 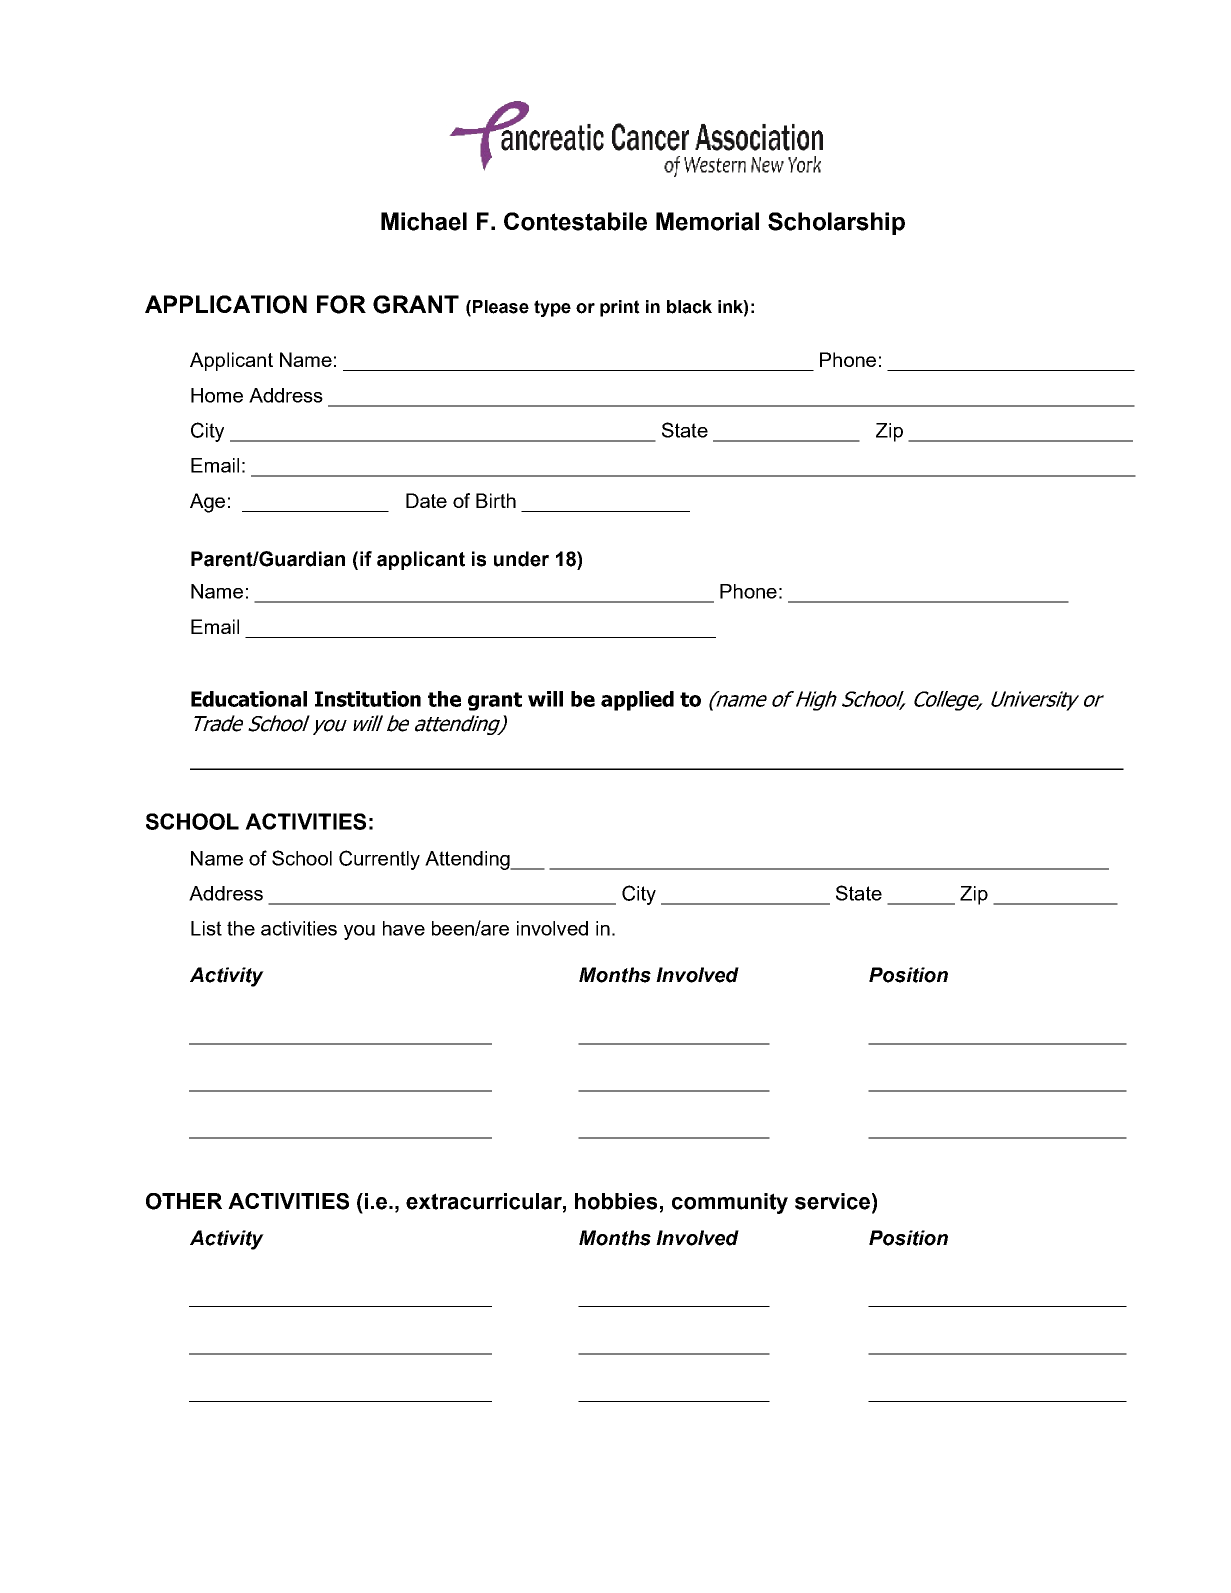 I want to click on List, so click(x=206, y=928).
